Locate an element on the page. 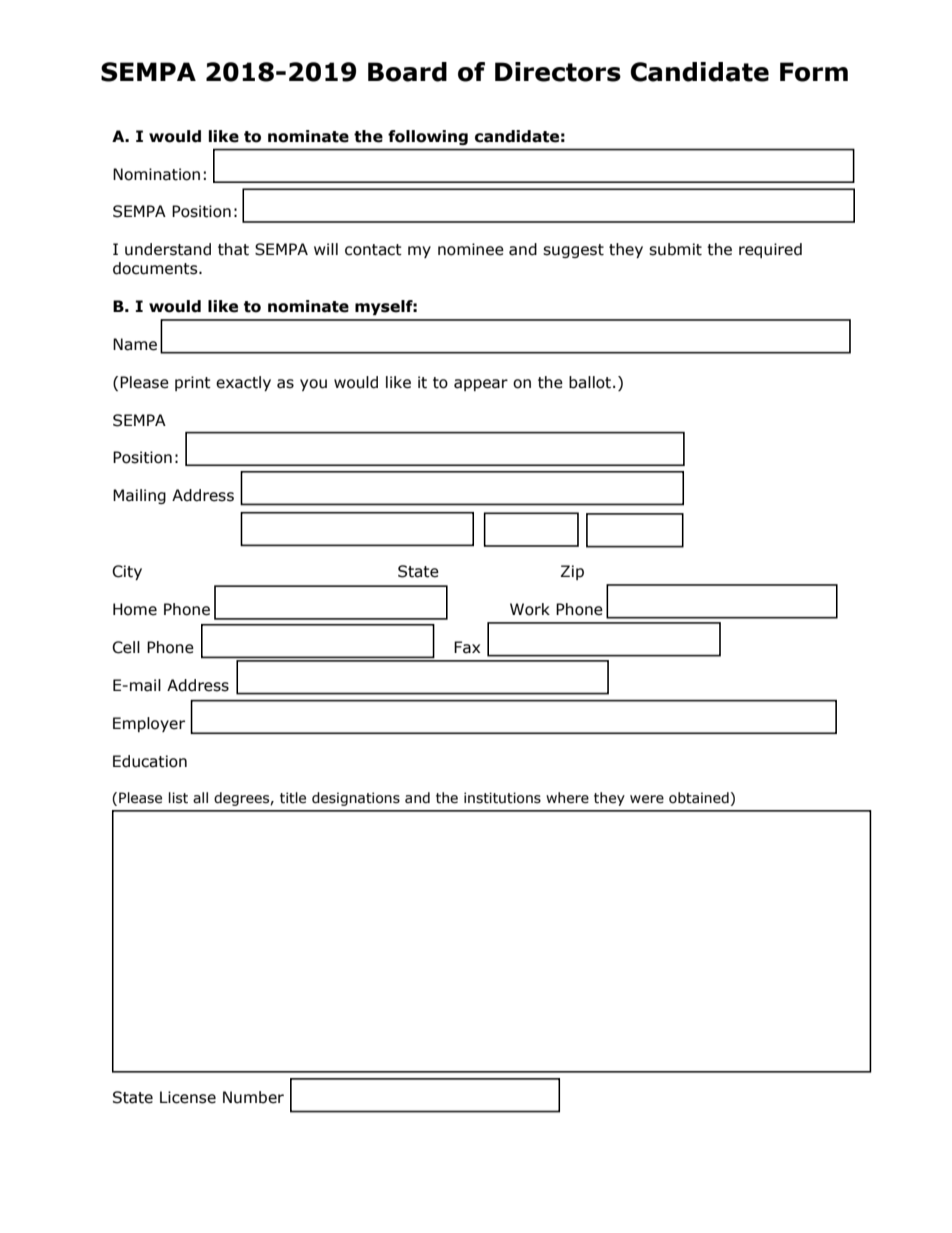 The width and height of the image is (952, 1233). Work is located at coordinates (530, 609).
